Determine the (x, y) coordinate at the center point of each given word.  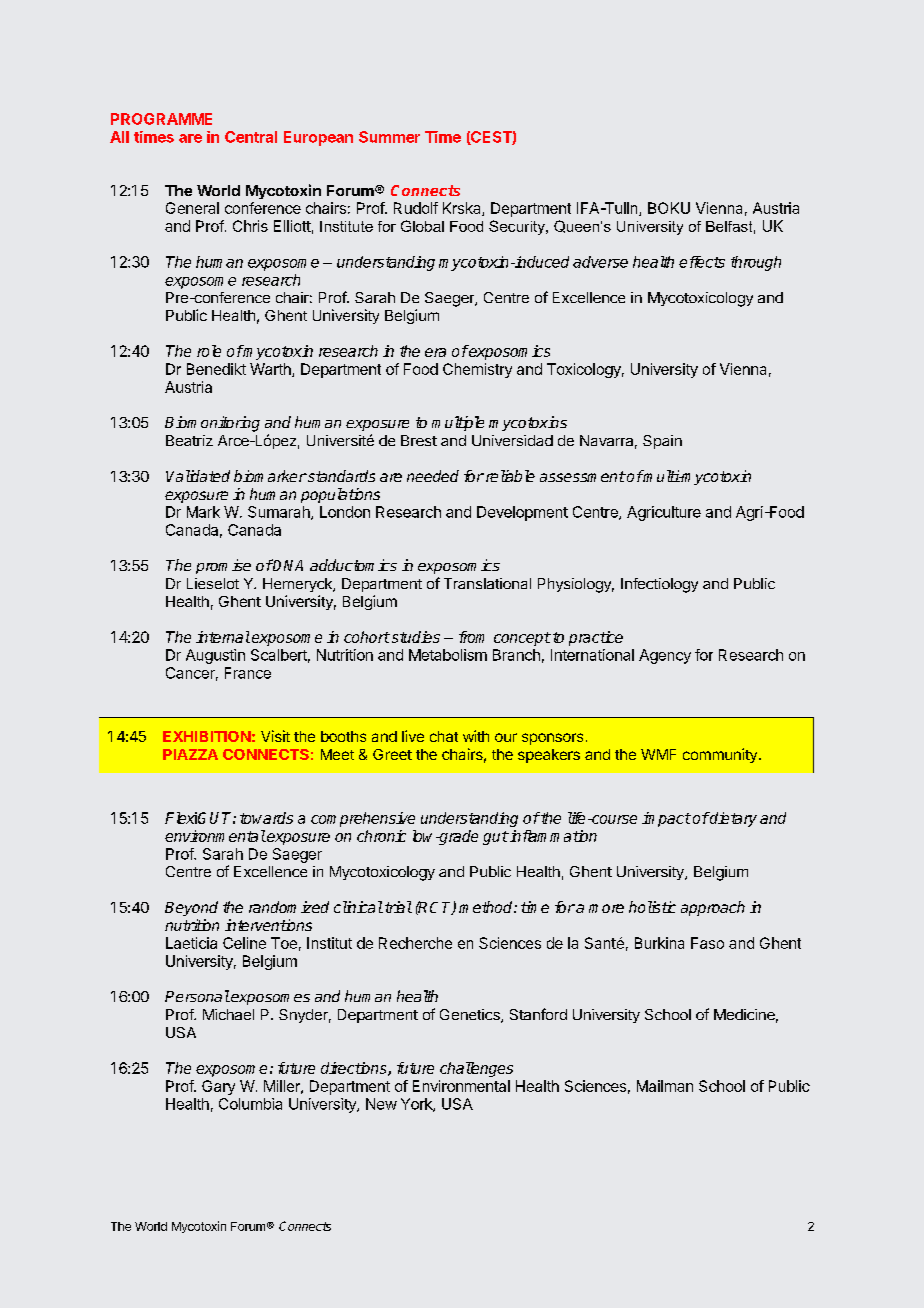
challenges (476, 1069)
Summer (389, 137)
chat (444, 736)
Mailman (665, 1086)
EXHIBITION (207, 736)
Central (251, 137)
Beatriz (189, 440)
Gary (218, 1087)
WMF (658, 754)
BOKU (669, 208)
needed (433, 476)
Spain (662, 442)
